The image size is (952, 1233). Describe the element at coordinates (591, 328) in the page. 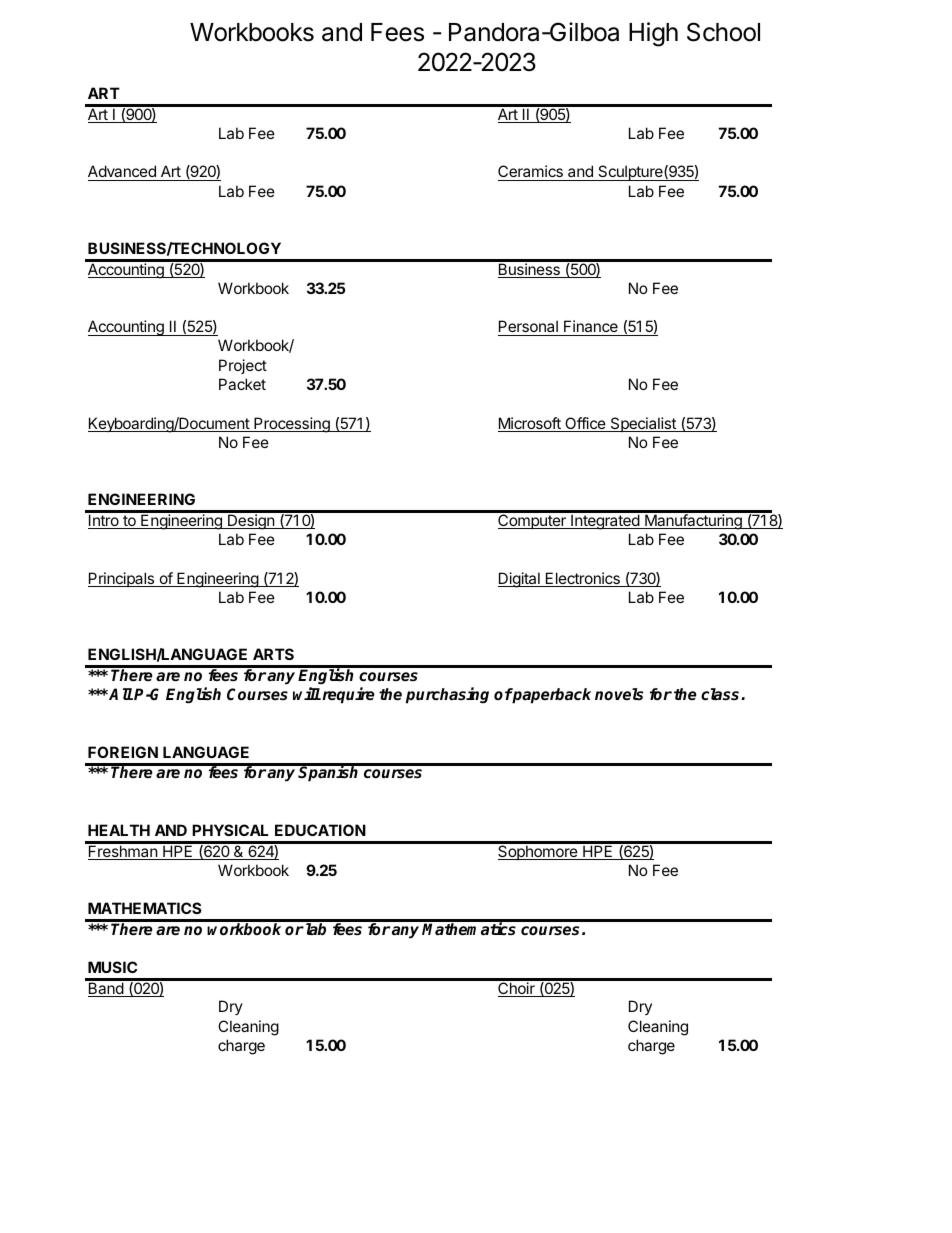

I see `Finance` at that location.
